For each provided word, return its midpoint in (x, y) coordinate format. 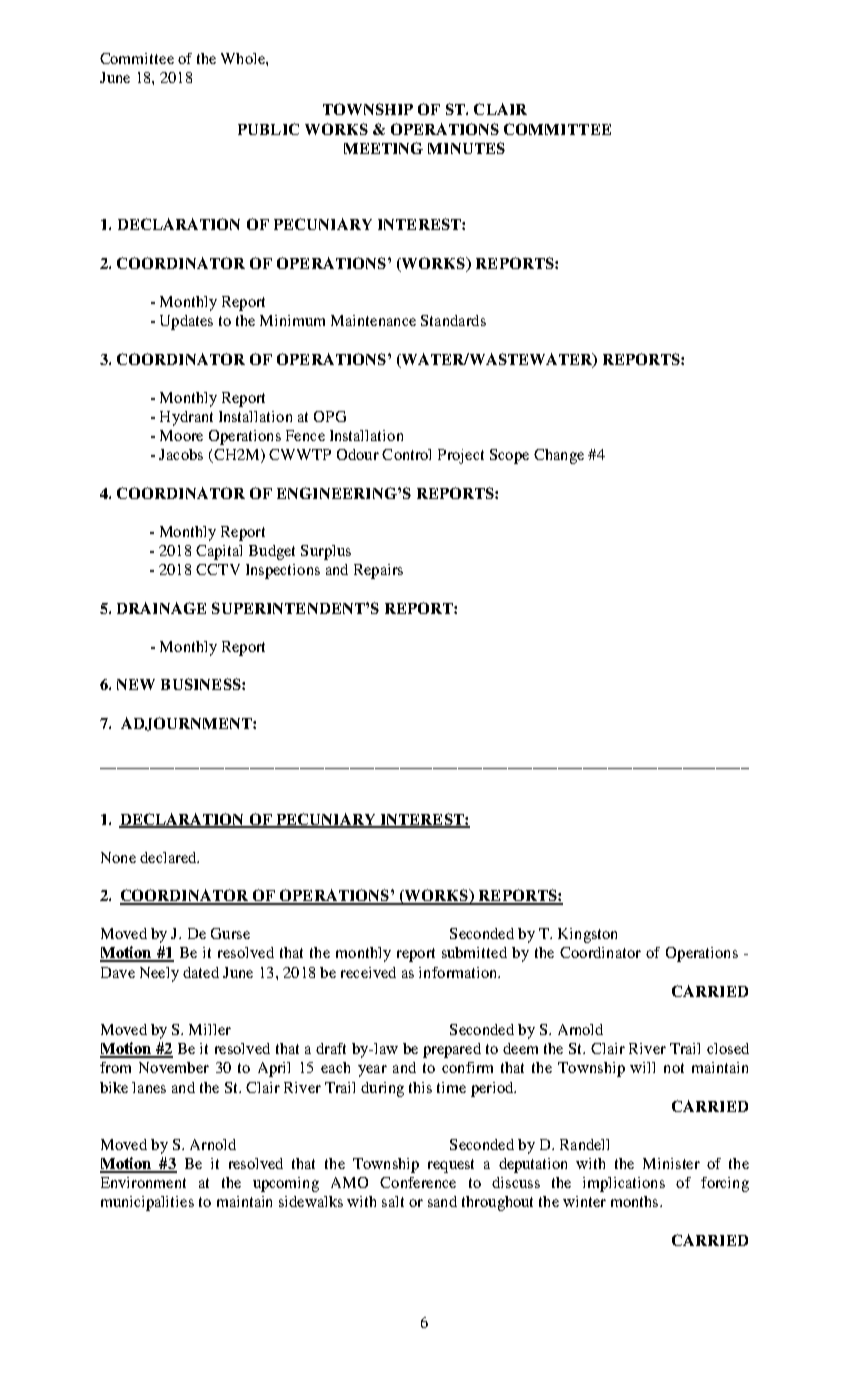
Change (559, 456)
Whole (244, 58)
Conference (418, 1182)
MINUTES (466, 148)
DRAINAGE (161, 608)
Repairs (378, 571)
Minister (671, 1163)
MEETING (383, 148)
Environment (143, 1182)
